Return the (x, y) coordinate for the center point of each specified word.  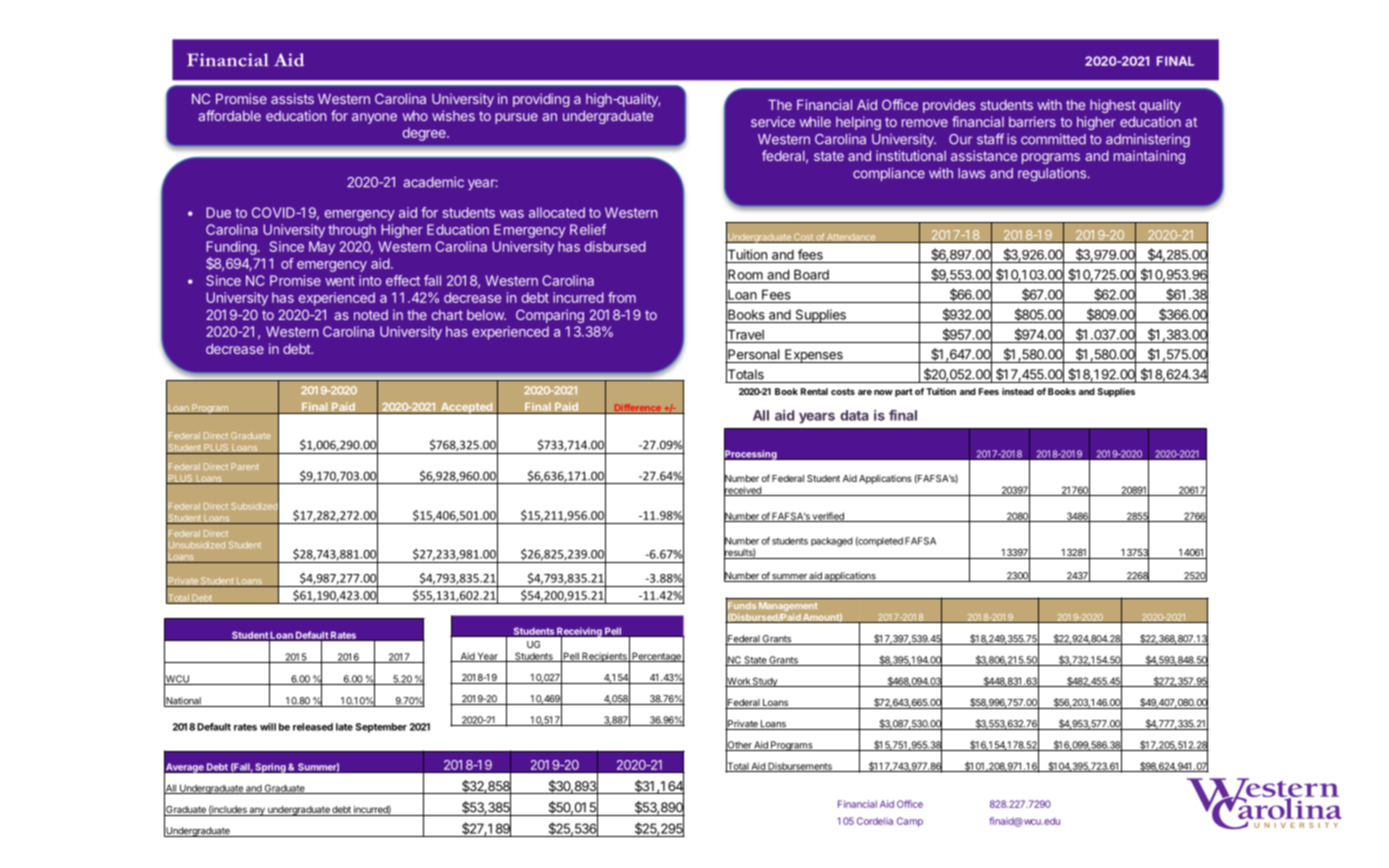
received (743, 490)
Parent (245, 466)
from (622, 297)
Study (765, 682)
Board (811, 274)
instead (1018, 391)
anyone (374, 118)
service (773, 121)
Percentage (656, 657)
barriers (1032, 121)
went (340, 281)
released (313, 727)
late (344, 727)
